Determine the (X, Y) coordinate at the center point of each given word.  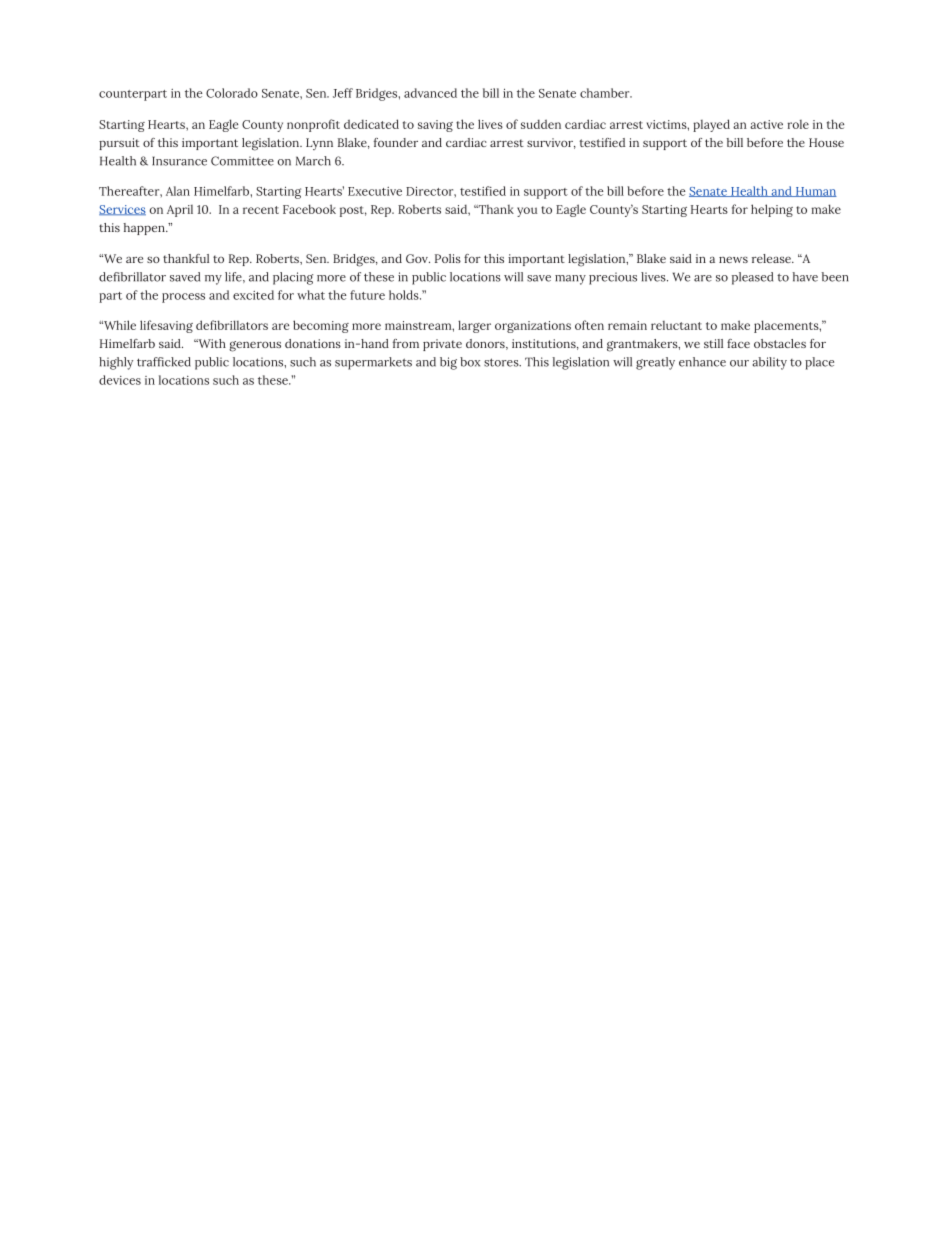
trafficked (164, 362)
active (766, 124)
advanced (430, 93)
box (470, 362)
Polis (448, 258)
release (772, 258)
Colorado (232, 93)
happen (145, 229)
